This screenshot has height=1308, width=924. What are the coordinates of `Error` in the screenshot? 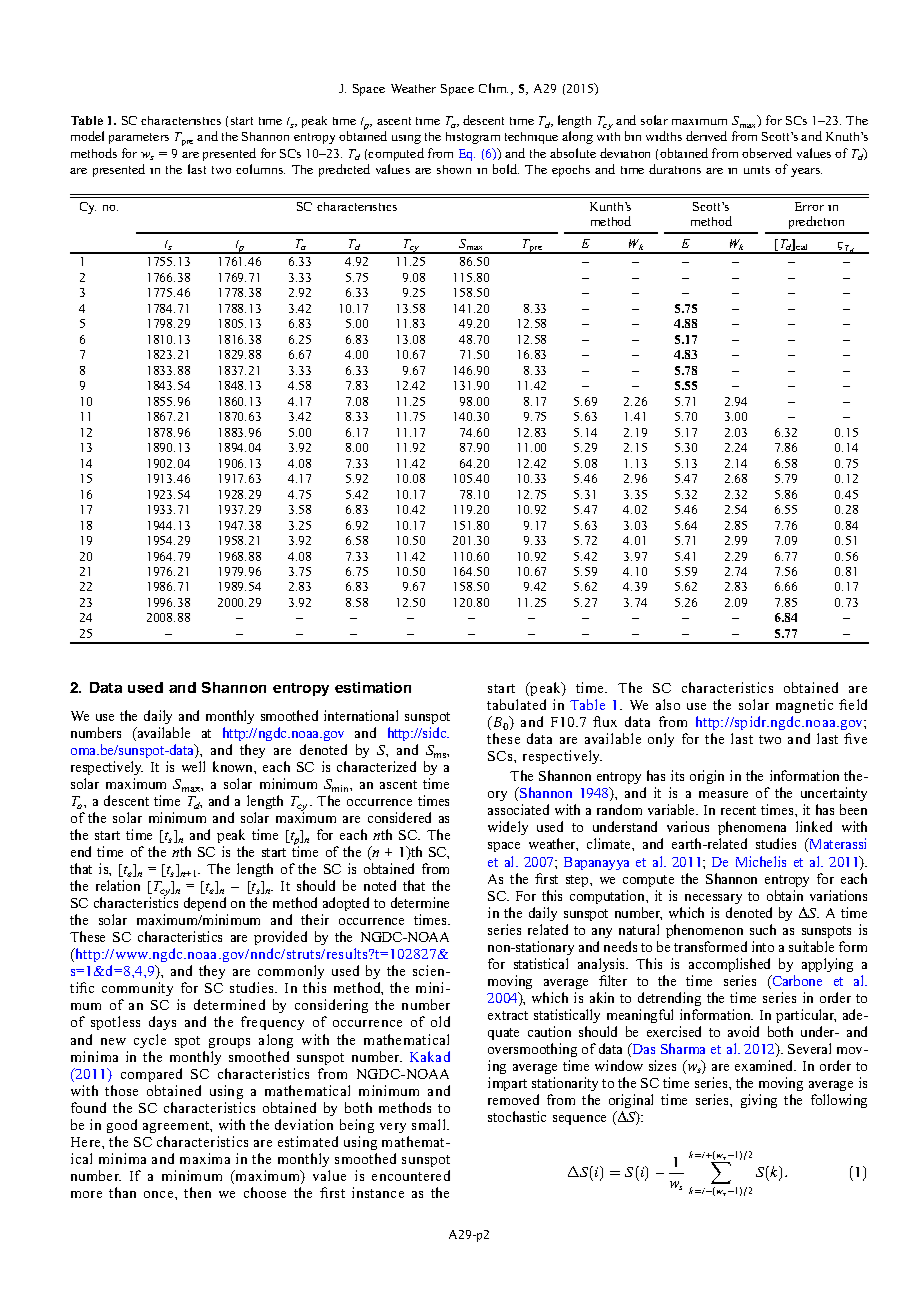 It's located at (809, 206).
